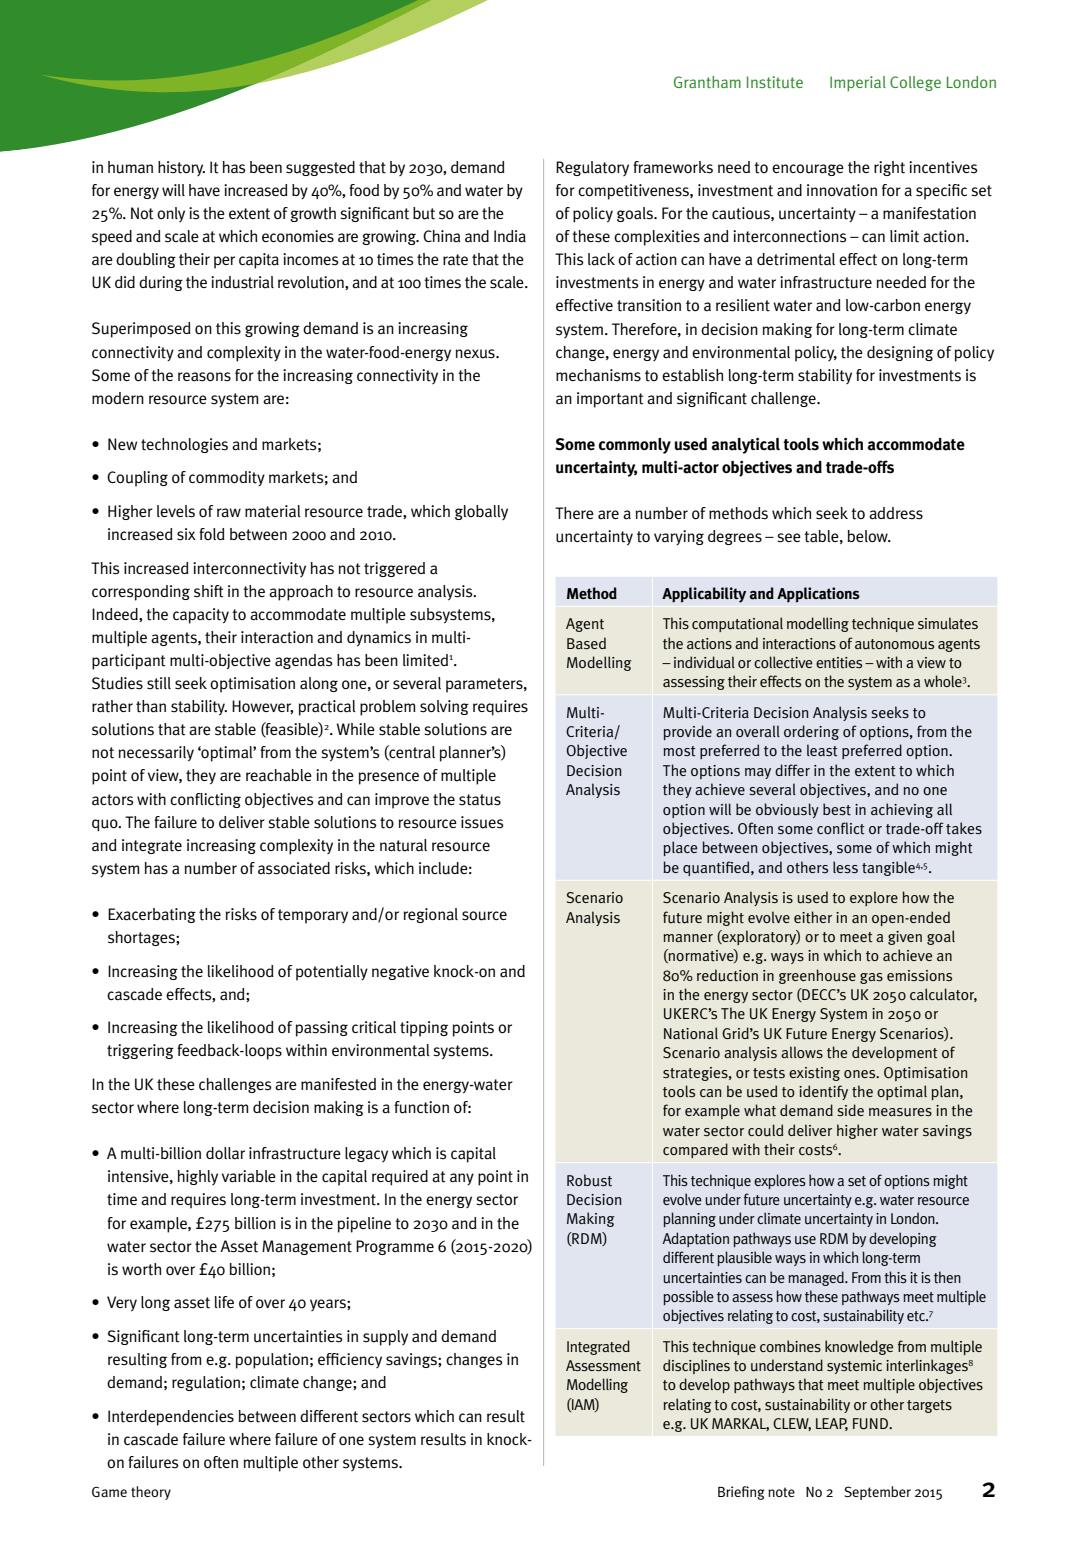 This page has width=1089, height=1555. I want to click on gas, so click(871, 978).
